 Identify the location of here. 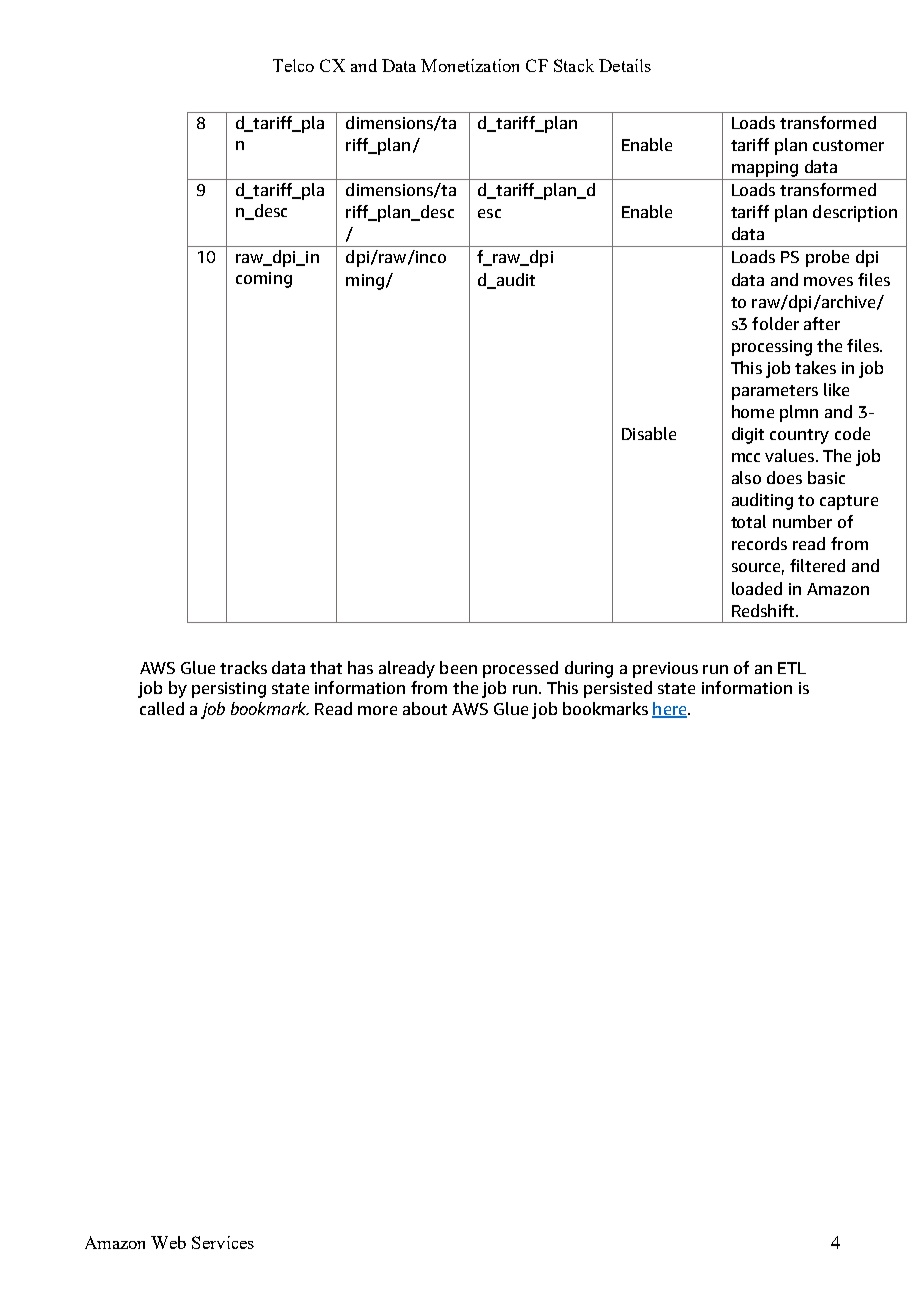
(670, 709).
